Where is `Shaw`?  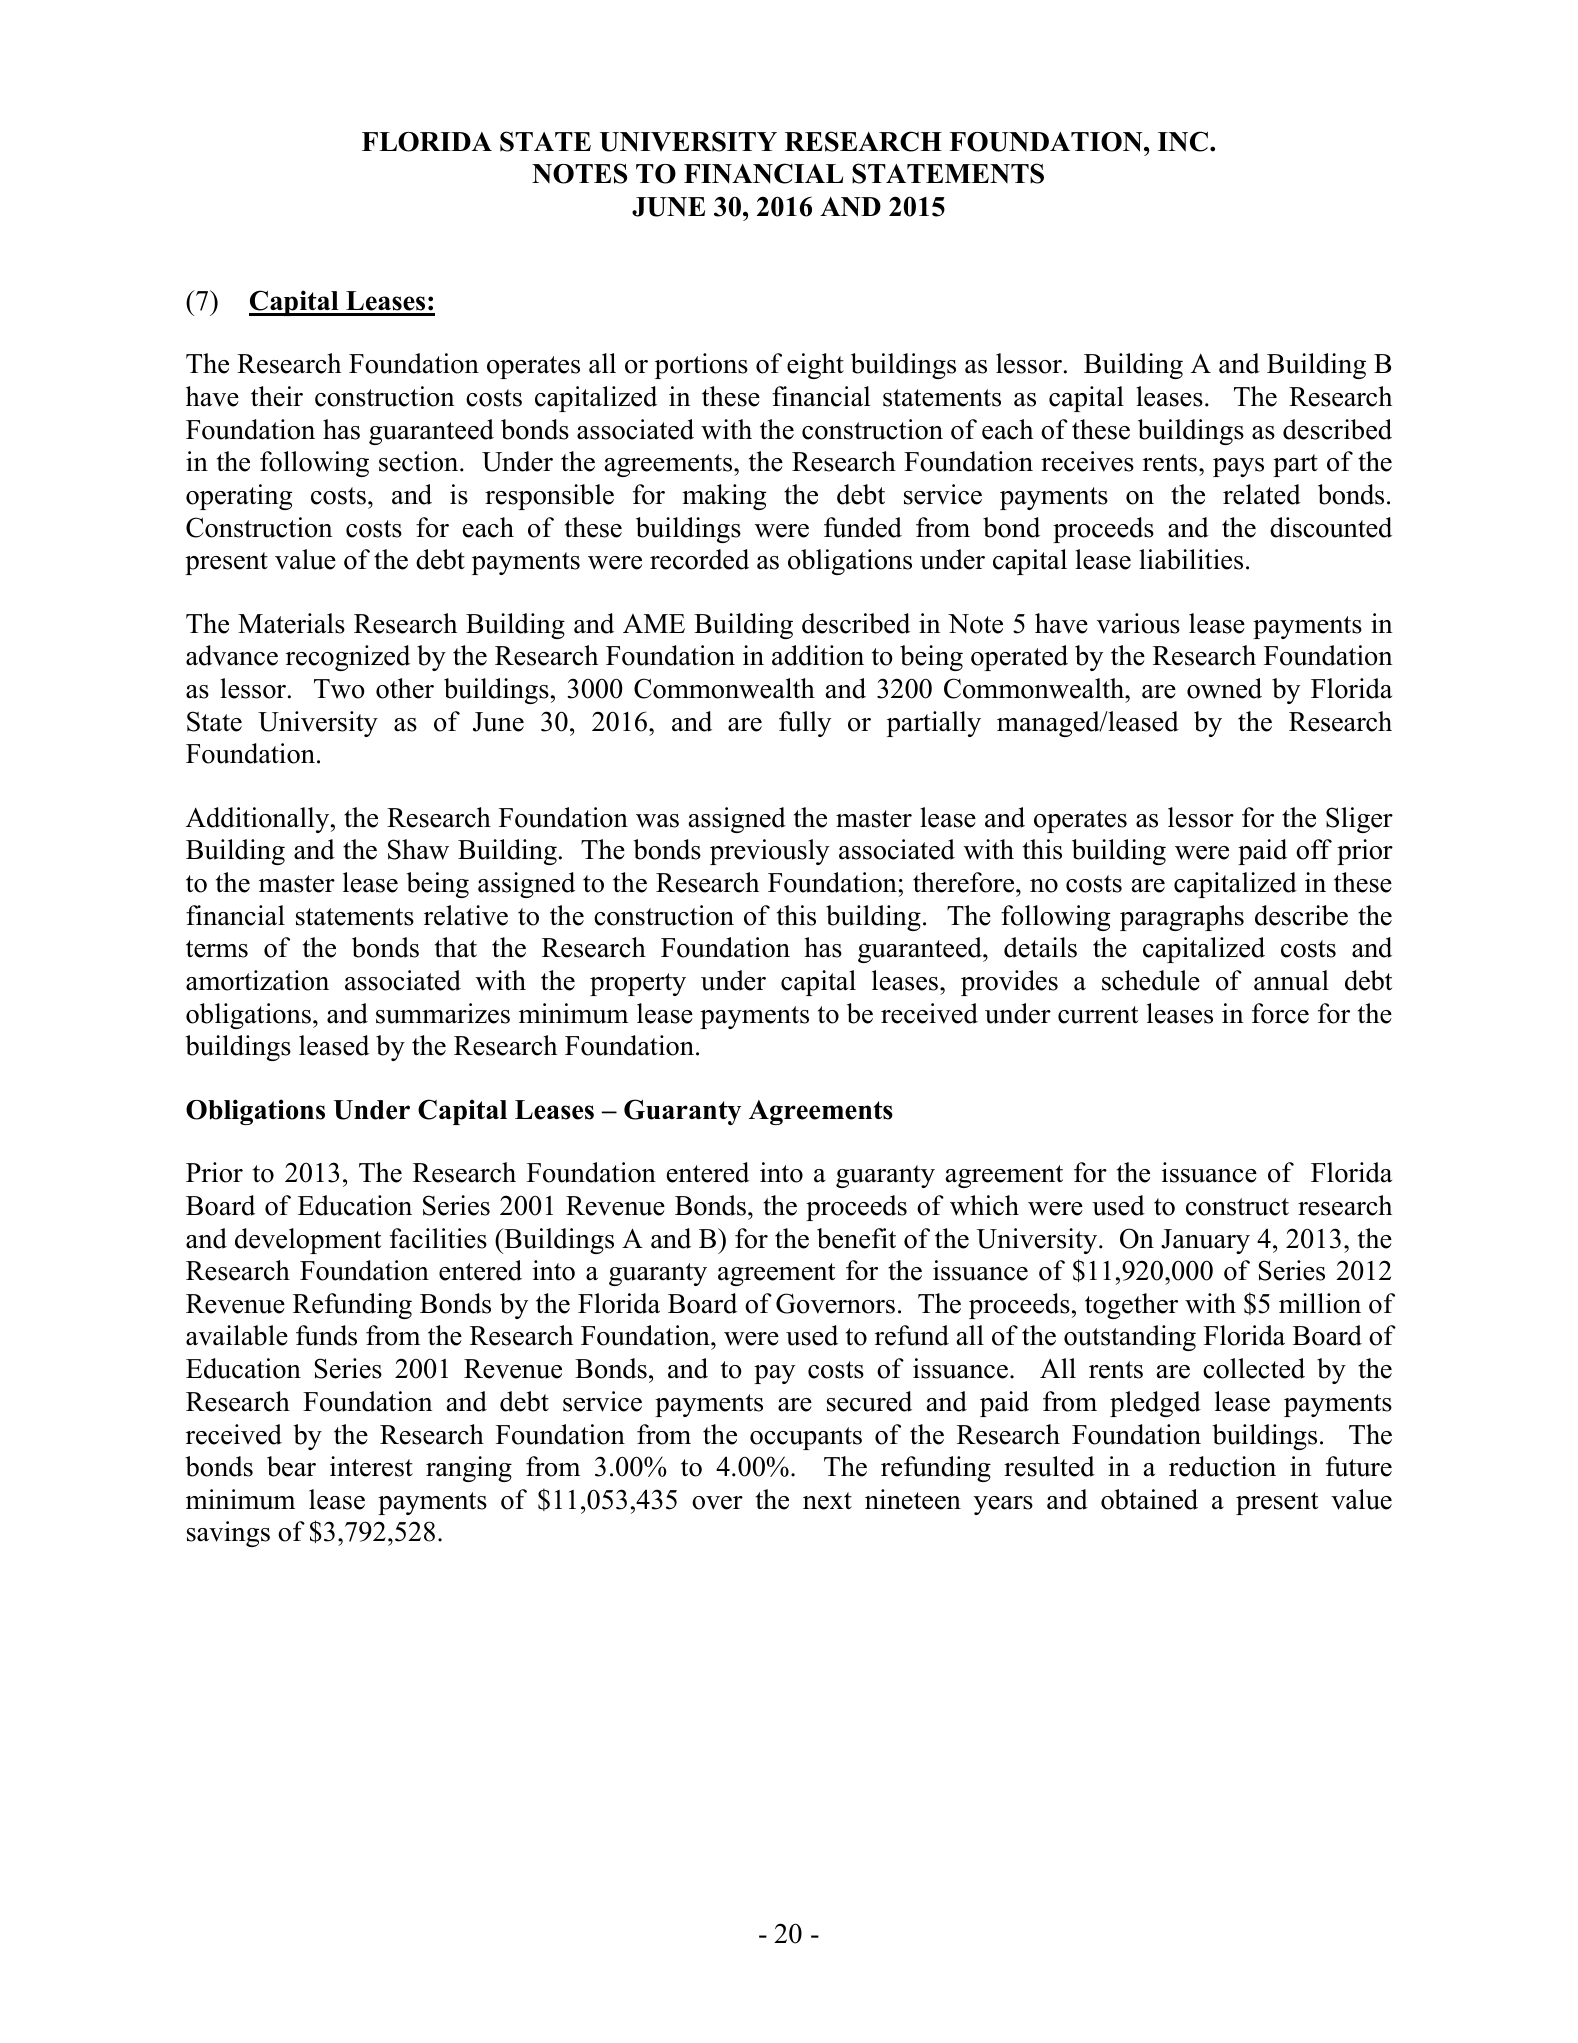
Shaw is located at coordinates (418, 849).
